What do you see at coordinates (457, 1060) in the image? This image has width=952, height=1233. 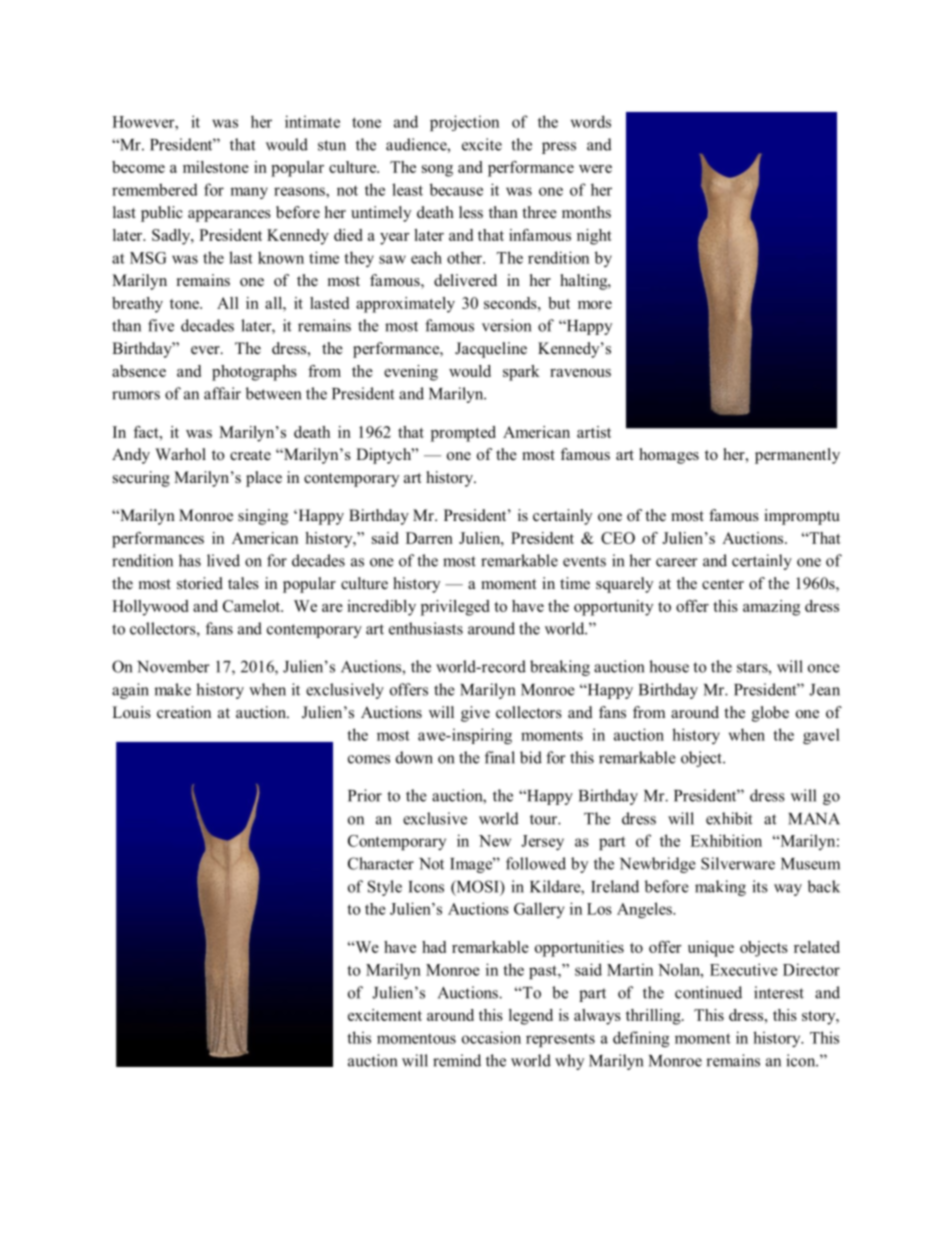 I see `remind` at bounding box center [457, 1060].
